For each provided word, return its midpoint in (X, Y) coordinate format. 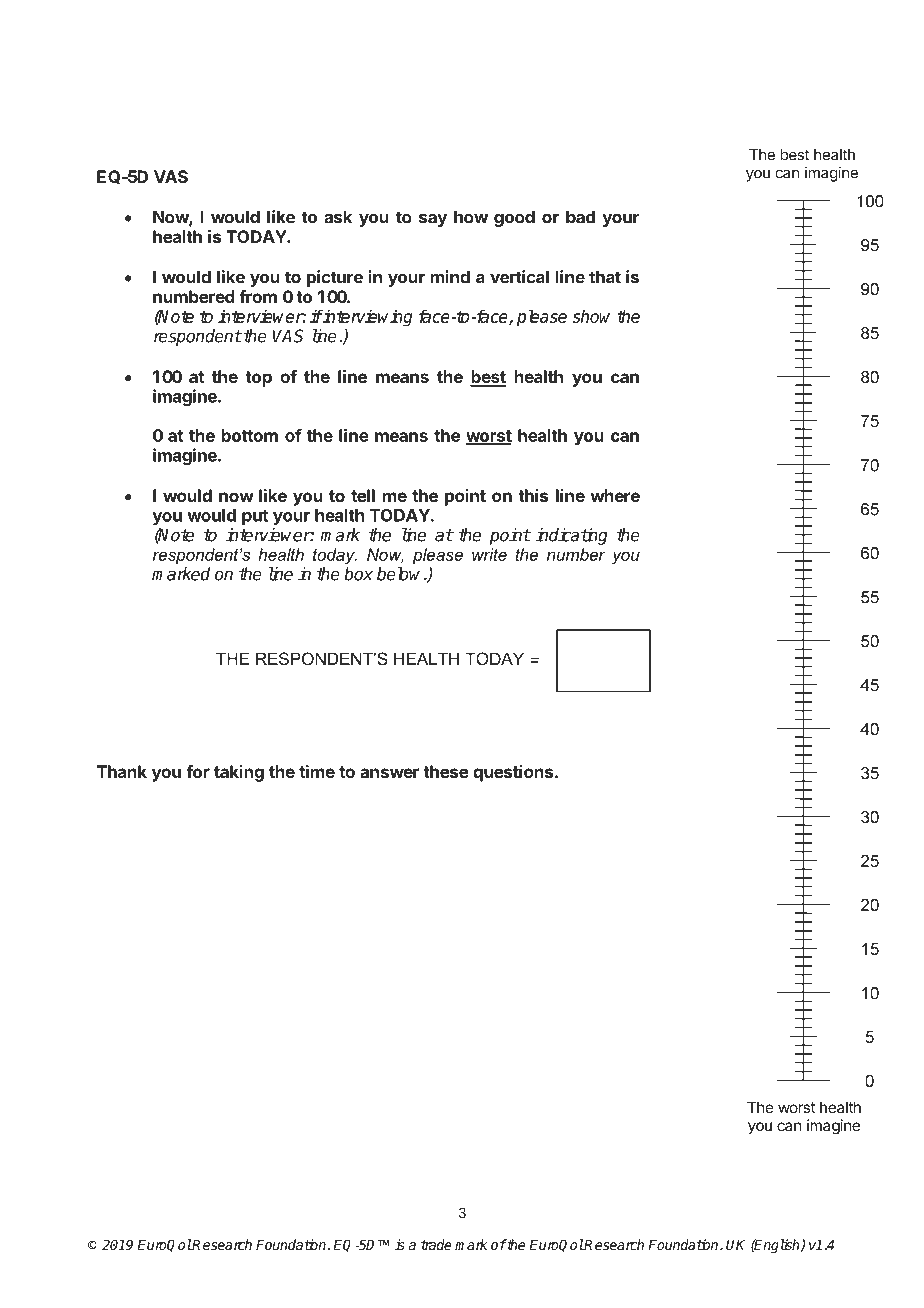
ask (338, 217)
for (198, 771)
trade (436, 1244)
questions (514, 773)
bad (580, 217)
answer (389, 773)
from (258, 296)
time (317, 771)
